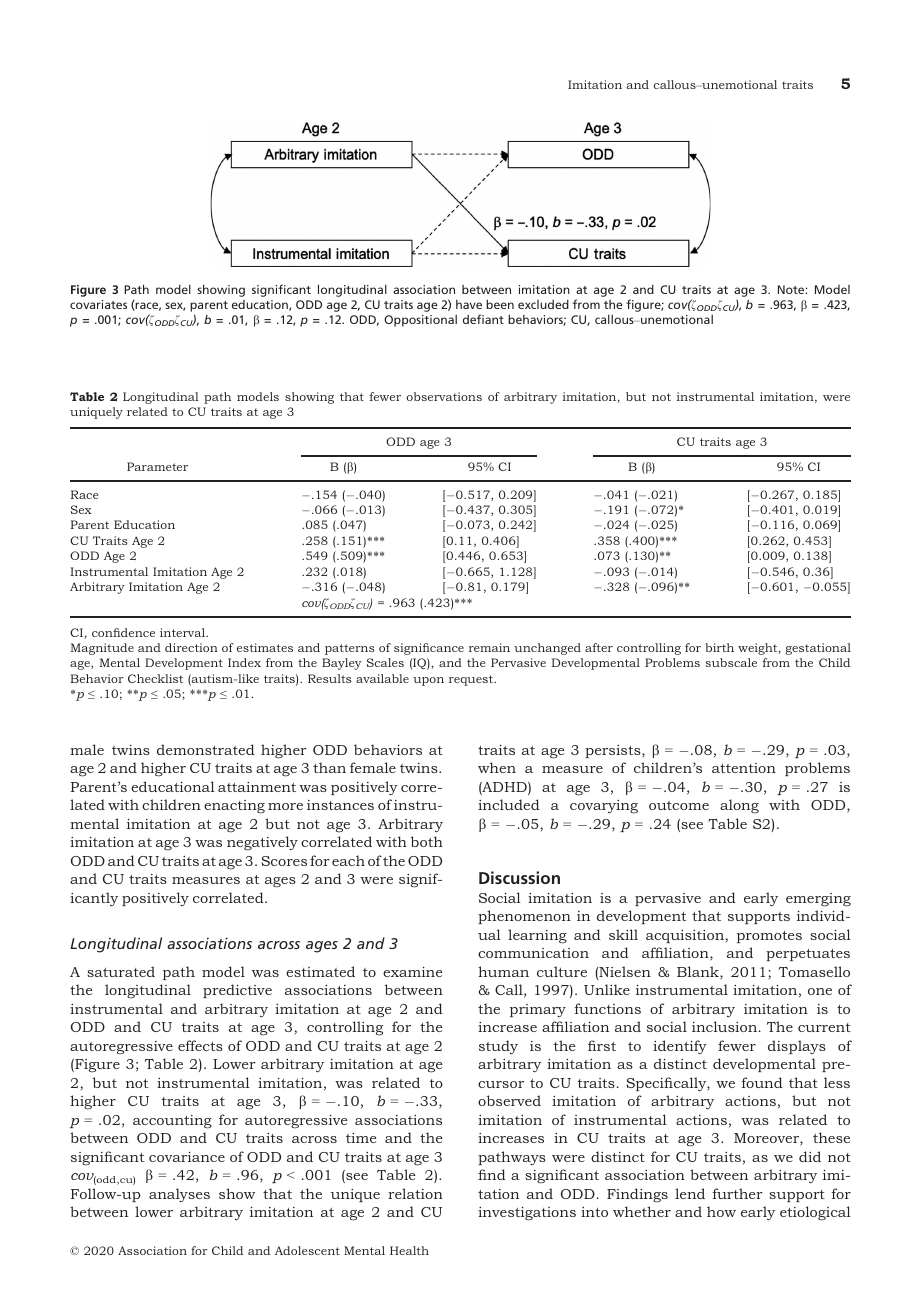  I want to click on saturated, so click(121, 971).
